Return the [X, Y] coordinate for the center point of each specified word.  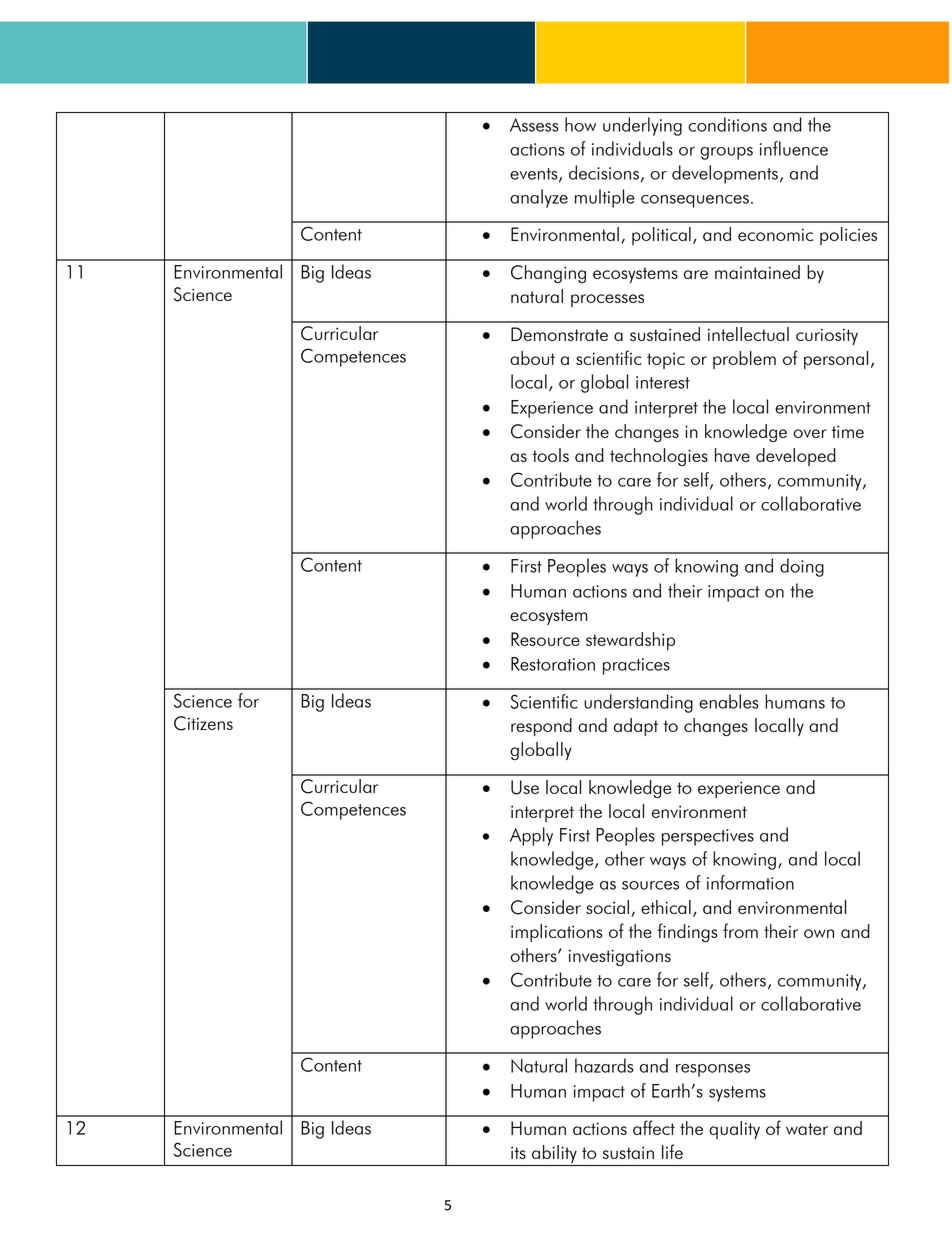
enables [729, 701]
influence [794, 148]
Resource [545, 639]
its [518, 1153]
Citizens [203, 723]
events [535, 175]
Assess [534, 125]
